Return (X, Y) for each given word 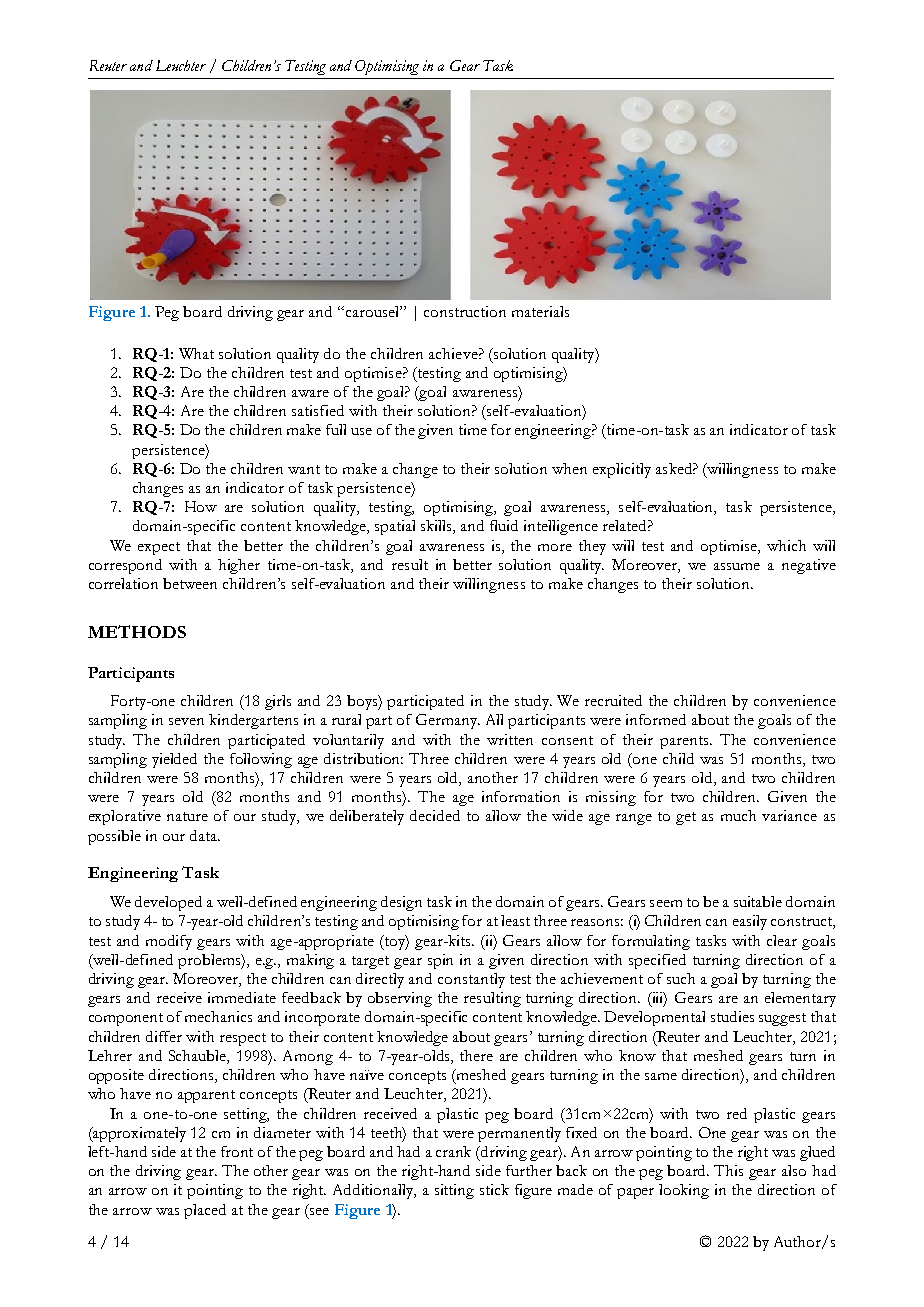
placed (205, 1211)
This (728, 1170)
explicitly (622, 470)
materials (540, 311)
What (196, 353)
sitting (454, 1191)
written (510, 739)
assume (737, 566)
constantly (471, 980)
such (681, 978)
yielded (174, 760)
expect (159, 548)
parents (685, 742)
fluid (504, 525)
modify (169, 942)
